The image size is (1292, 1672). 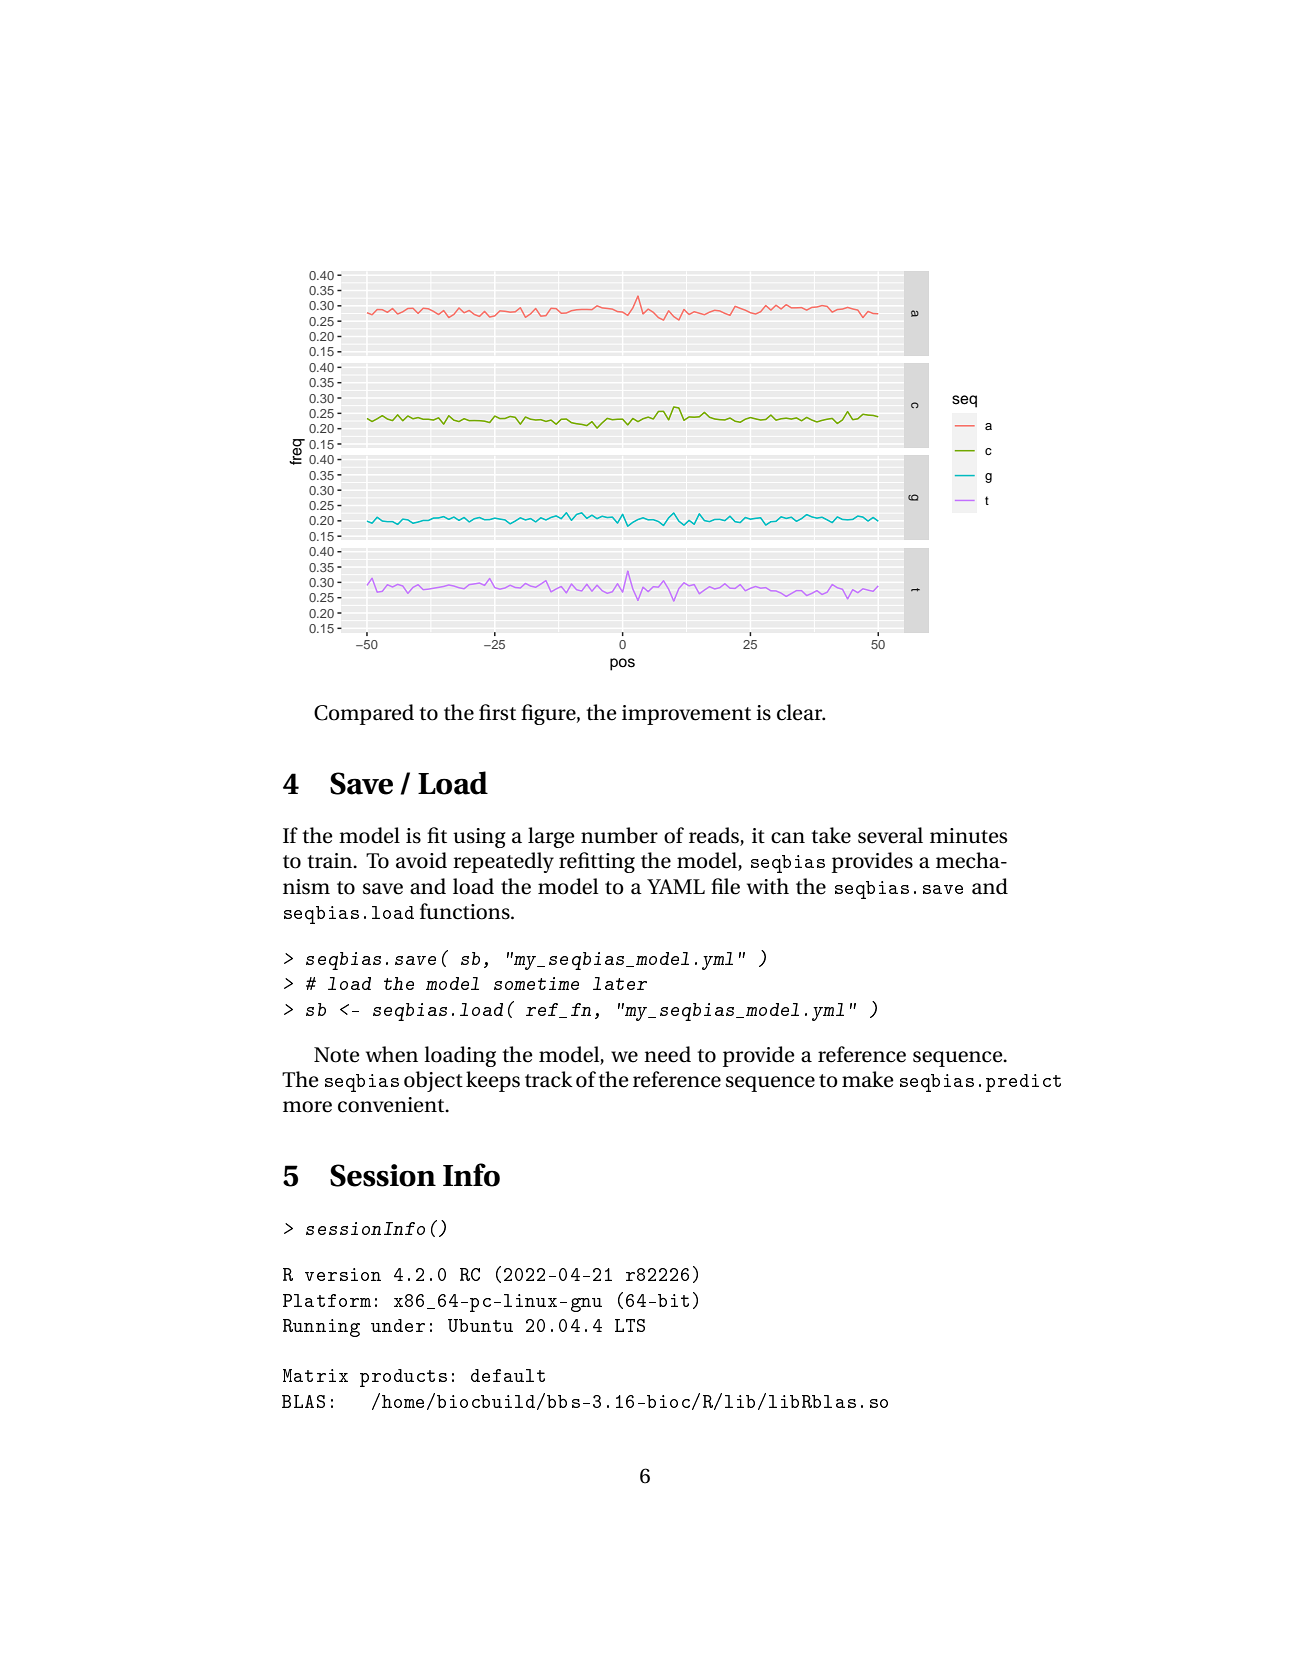 What do you see at coordinates (630, 1325) in the image?
I see `LTS` at bounding box center [630, 1325].
